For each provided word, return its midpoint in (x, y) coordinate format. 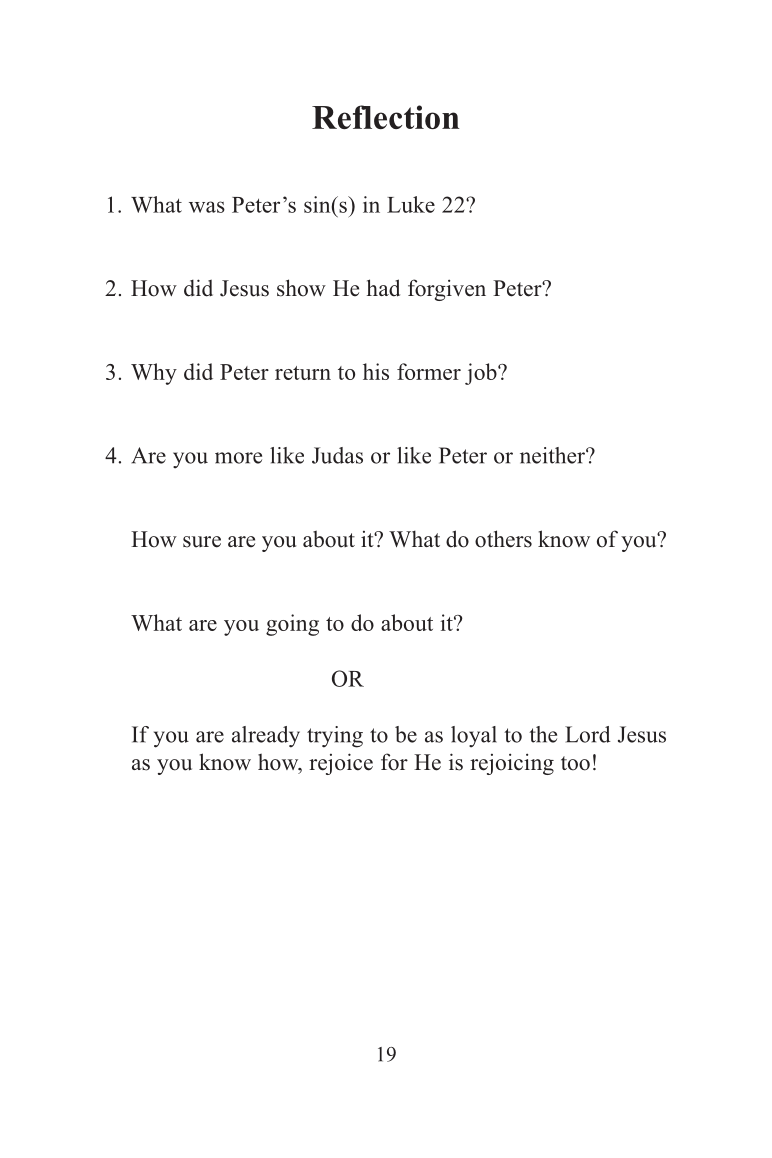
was (207, 207)
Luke (411, 204)
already (266, 737)
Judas (337, 455)
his (376, 371)
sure (202, 542)
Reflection (385, 117)
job (482, 374)
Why (154, 374)
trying (335, 737)
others (503, 539)
